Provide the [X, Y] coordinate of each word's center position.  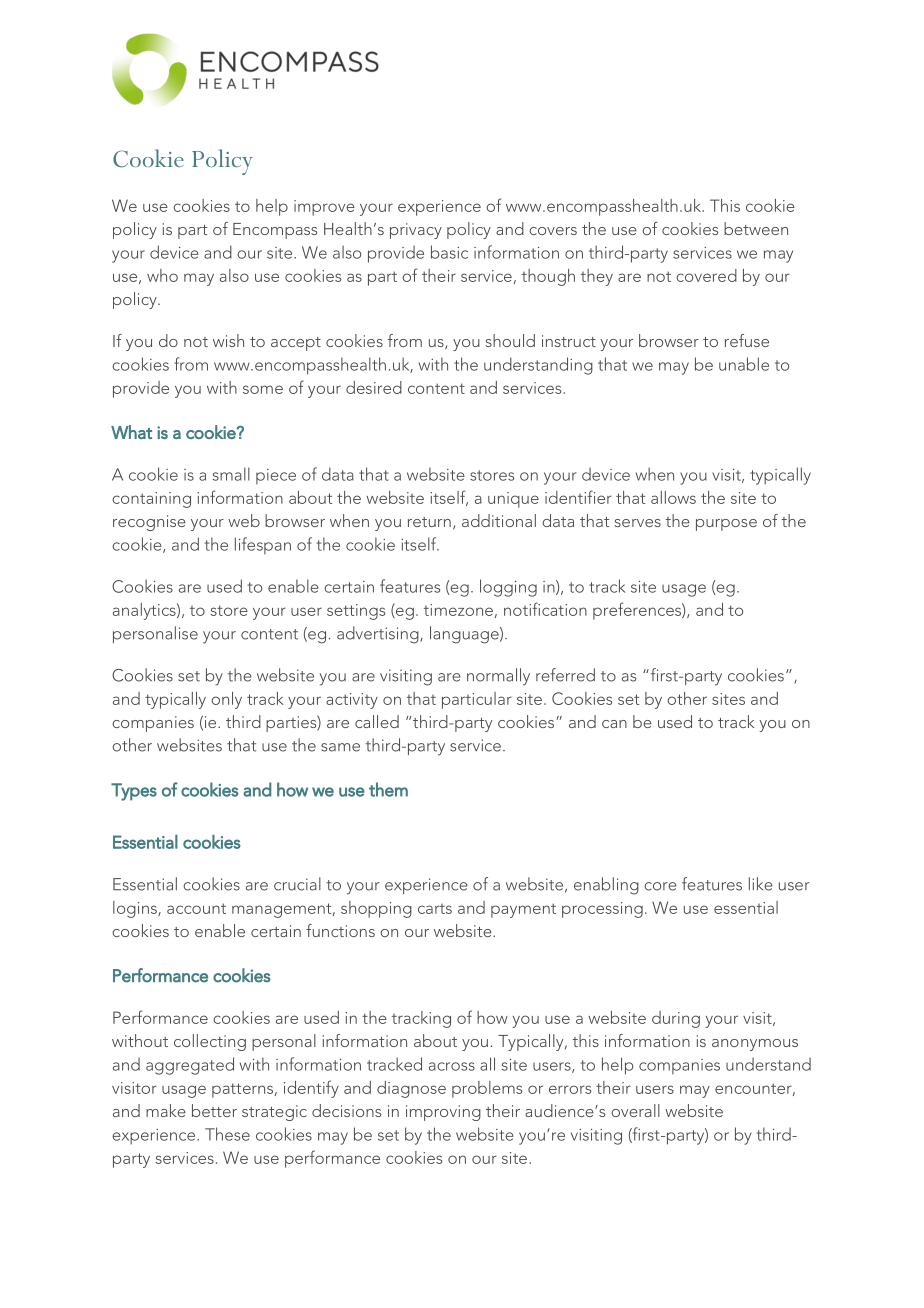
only [226, 700]
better [214, 1110]
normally [498, 677]
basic [449, 252]
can [614, 724]
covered [706, 275]
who [162, 275]
